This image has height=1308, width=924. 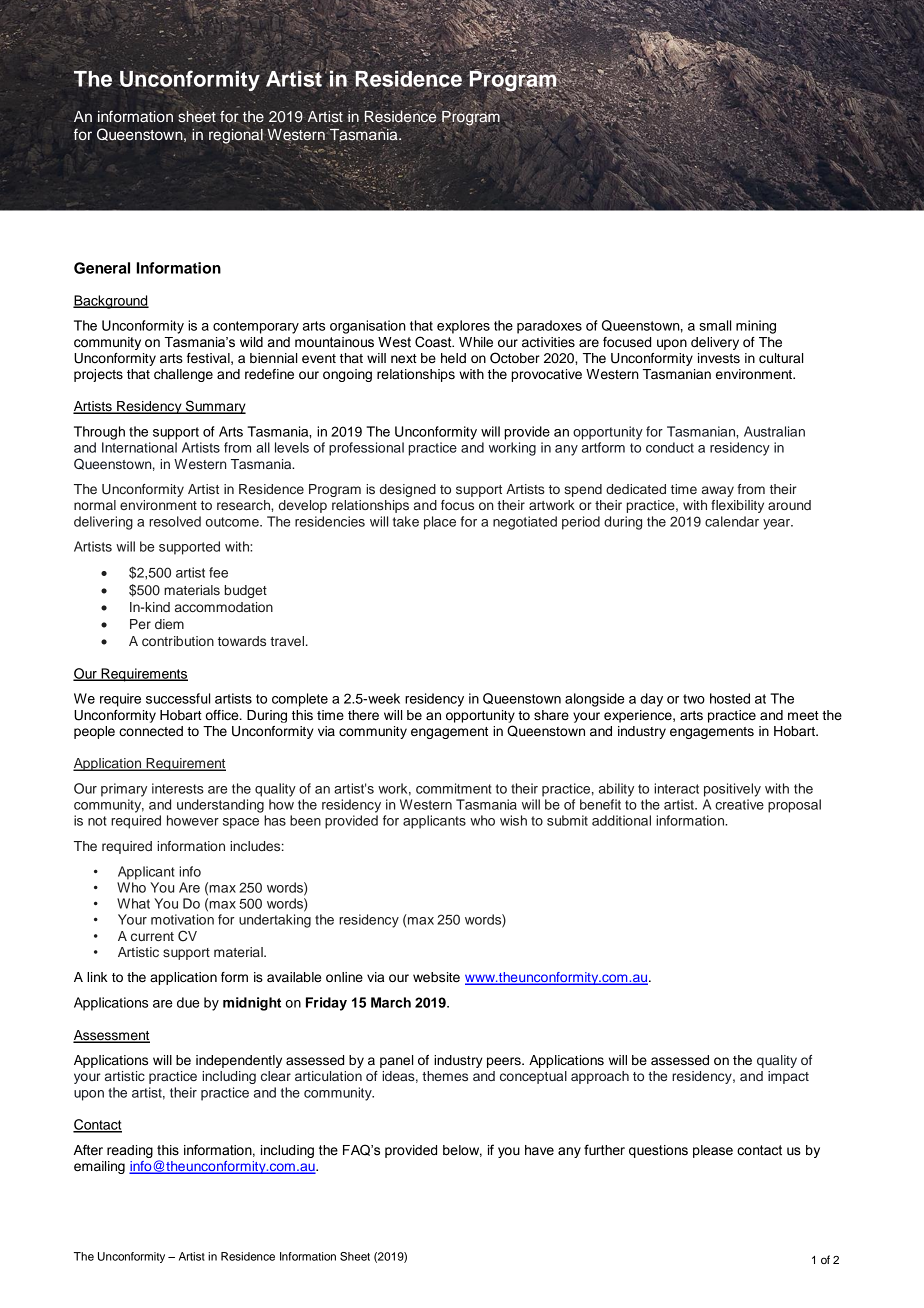 I want to click on regional, so click(x=236, y=135).
